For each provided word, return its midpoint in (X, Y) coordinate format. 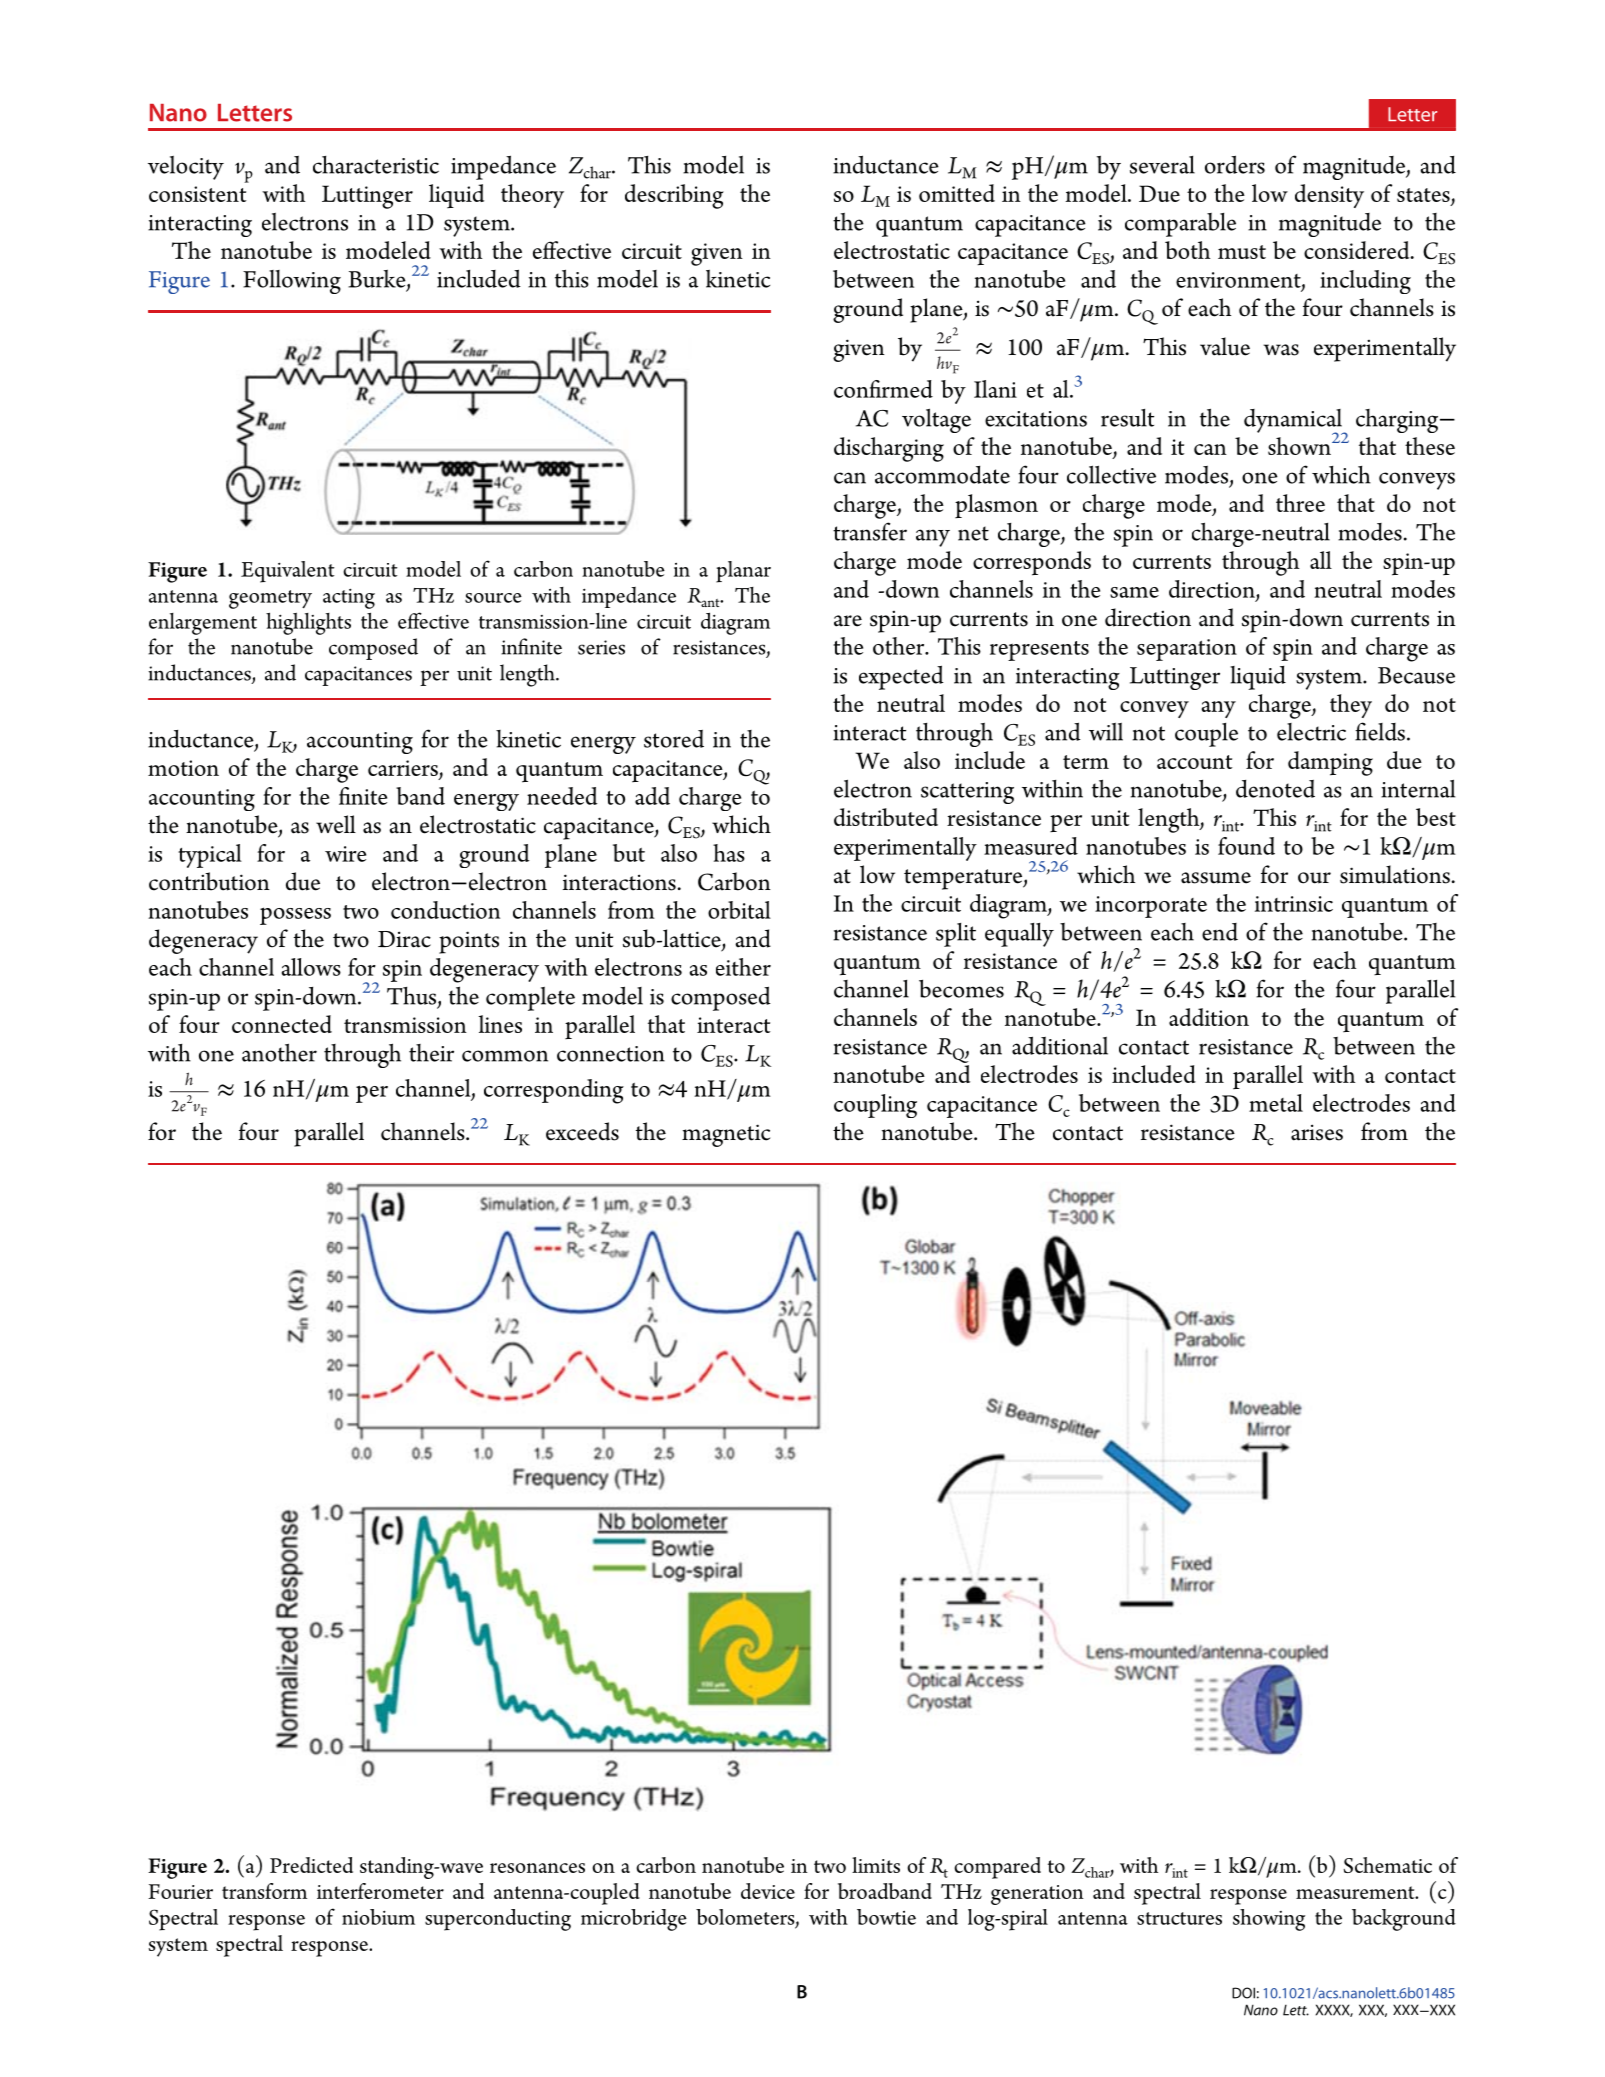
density (1329, 196)
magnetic (726, 1135)
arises (1317, 1132)
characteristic (376, 165)
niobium (378, 1917)
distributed (886, 817)
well (336, 824)
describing (674, 196)
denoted (1275, 789)
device (768, 1891)
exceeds (582, 1131)
